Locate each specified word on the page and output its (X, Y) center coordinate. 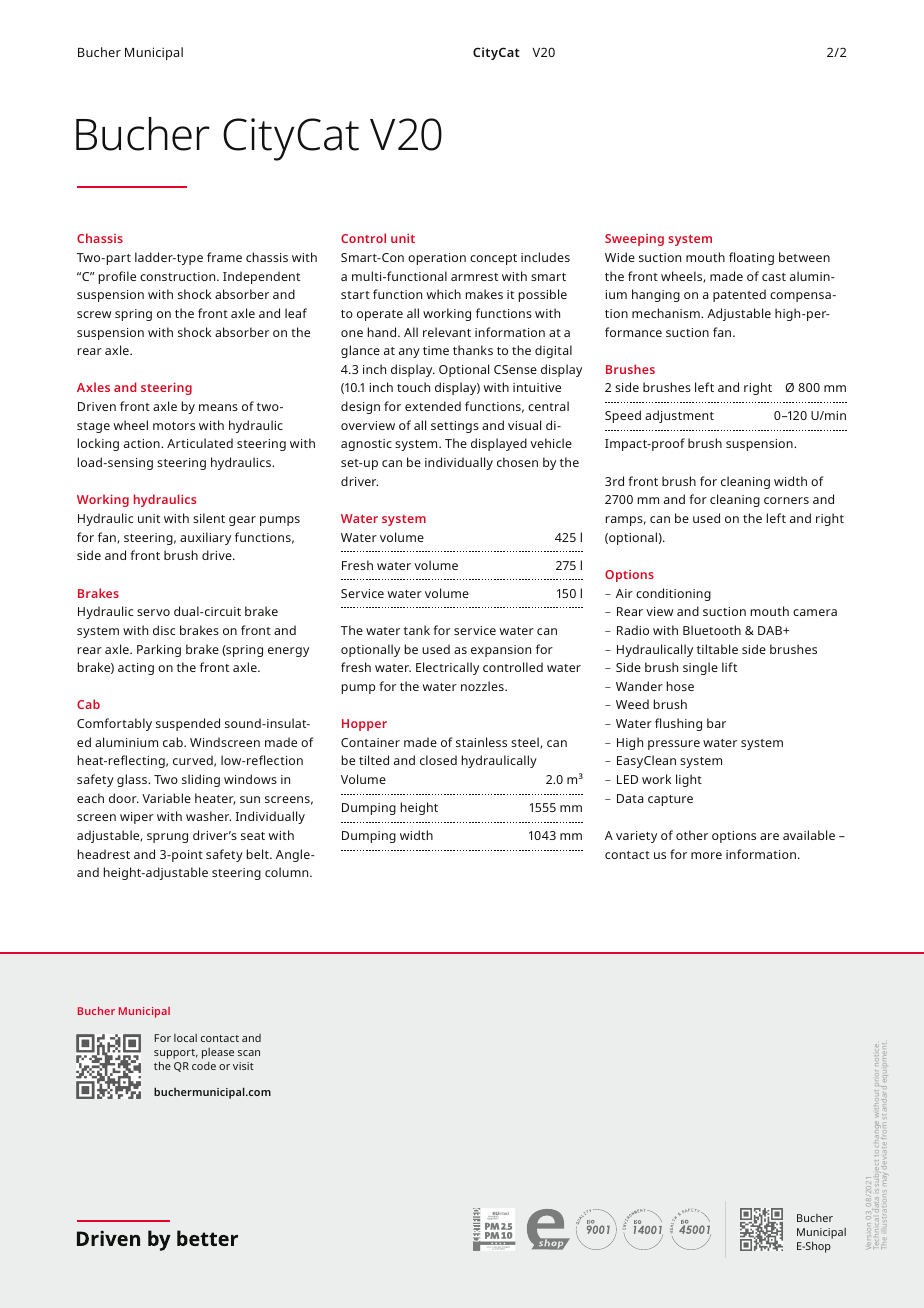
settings (455, 427)
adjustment (679, 416)
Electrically (447, 668)
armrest (474, 277)
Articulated (200, 443)
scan (249, 1053)
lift (729, 667)
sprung (167, 838)
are (769, 836)
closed (438, 760)
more (706, 855)
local (185, 1038)
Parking (159, 650)
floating (751, 258)
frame (224, 257)
